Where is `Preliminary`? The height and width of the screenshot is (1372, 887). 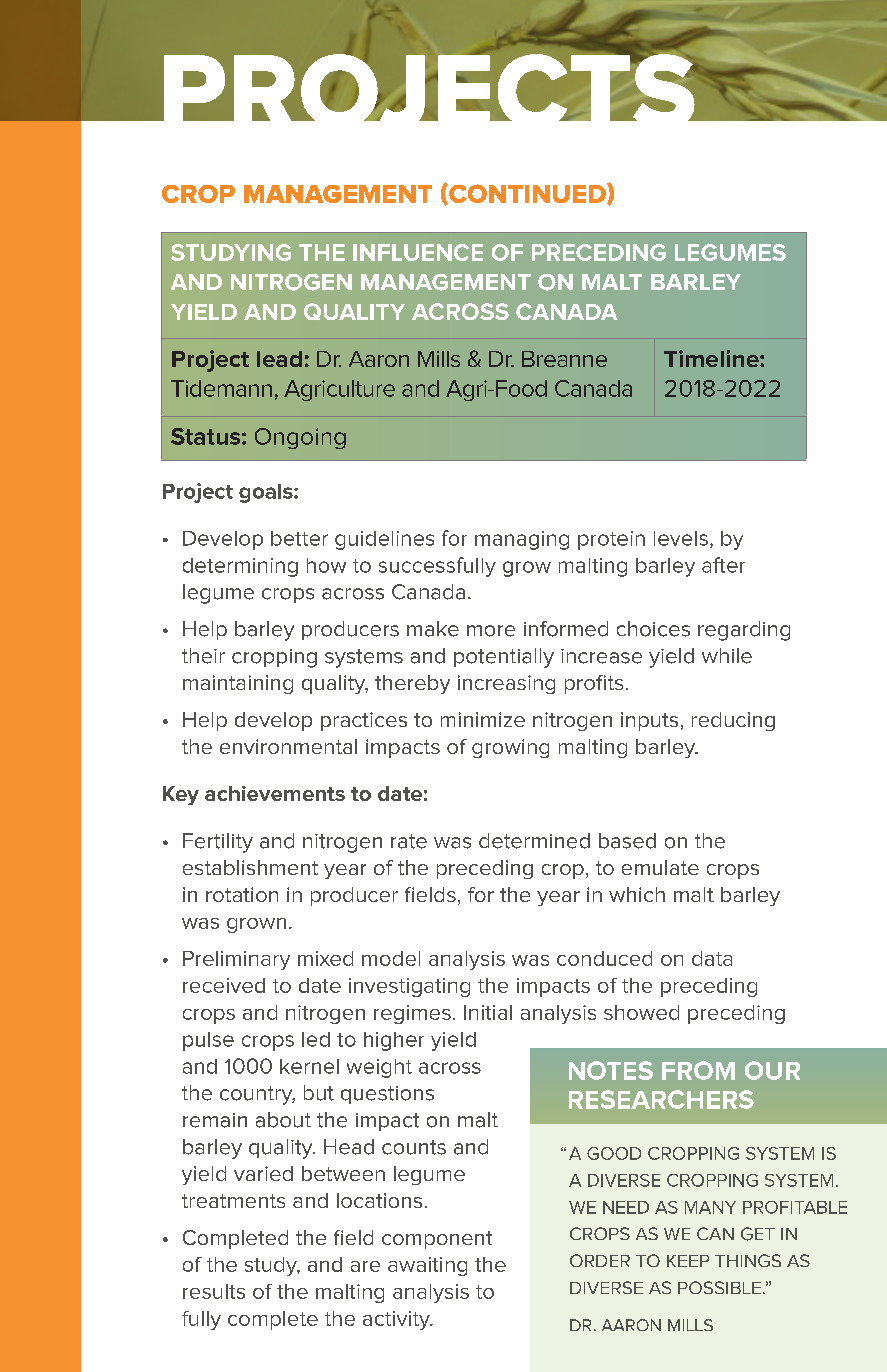
Preliminary is located at coordinates (236, 960).
